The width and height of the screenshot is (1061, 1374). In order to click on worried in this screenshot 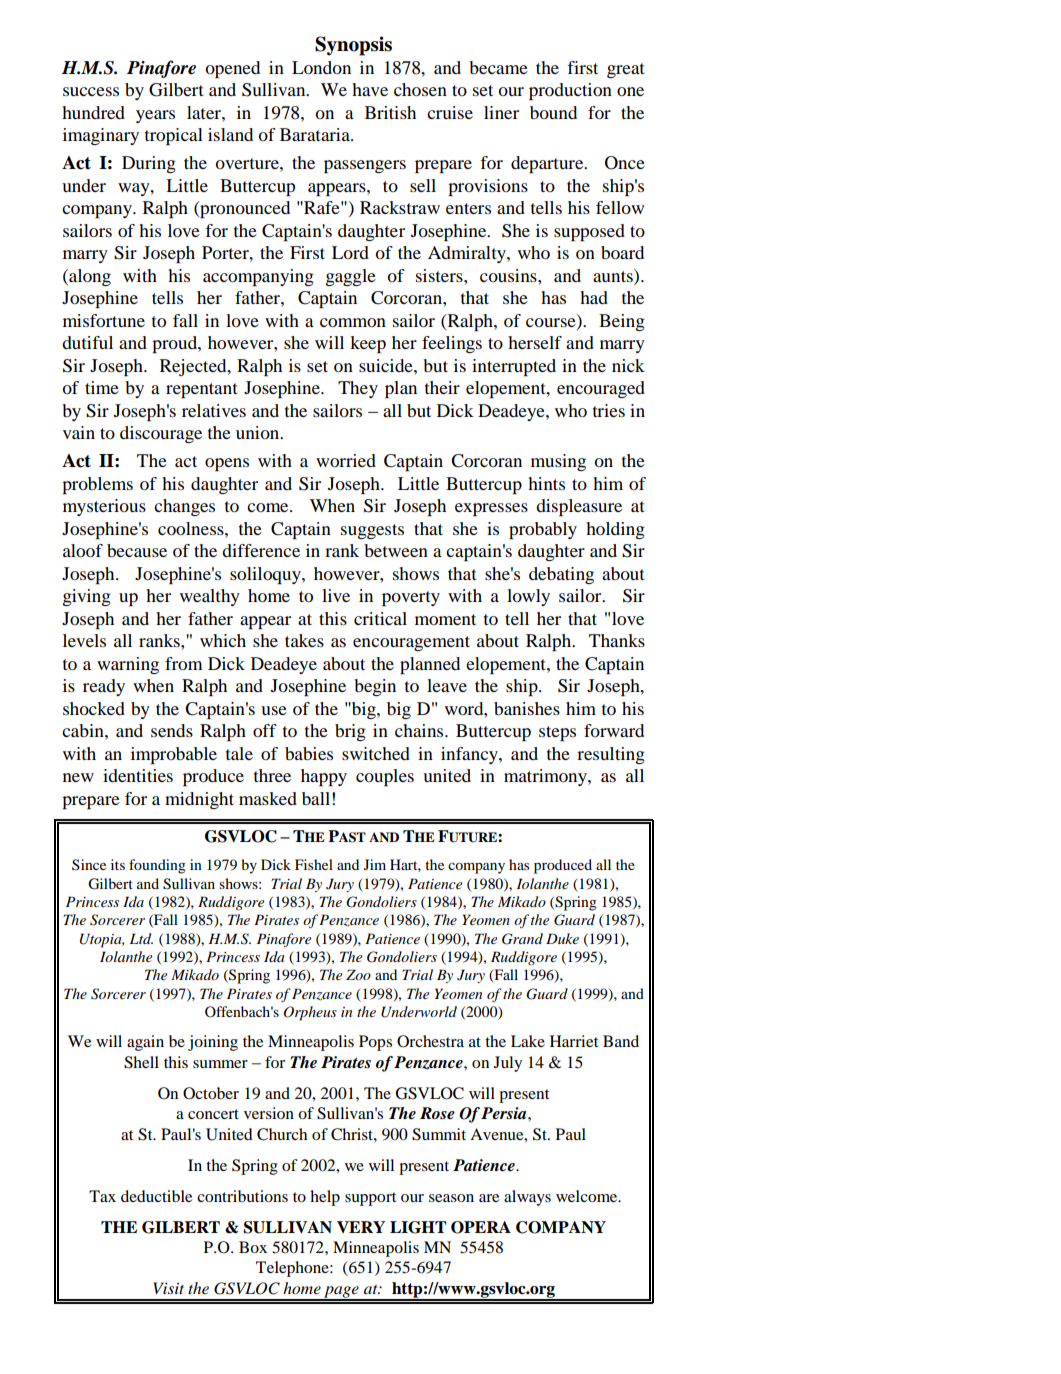, I will do `click(346, 460)`.
